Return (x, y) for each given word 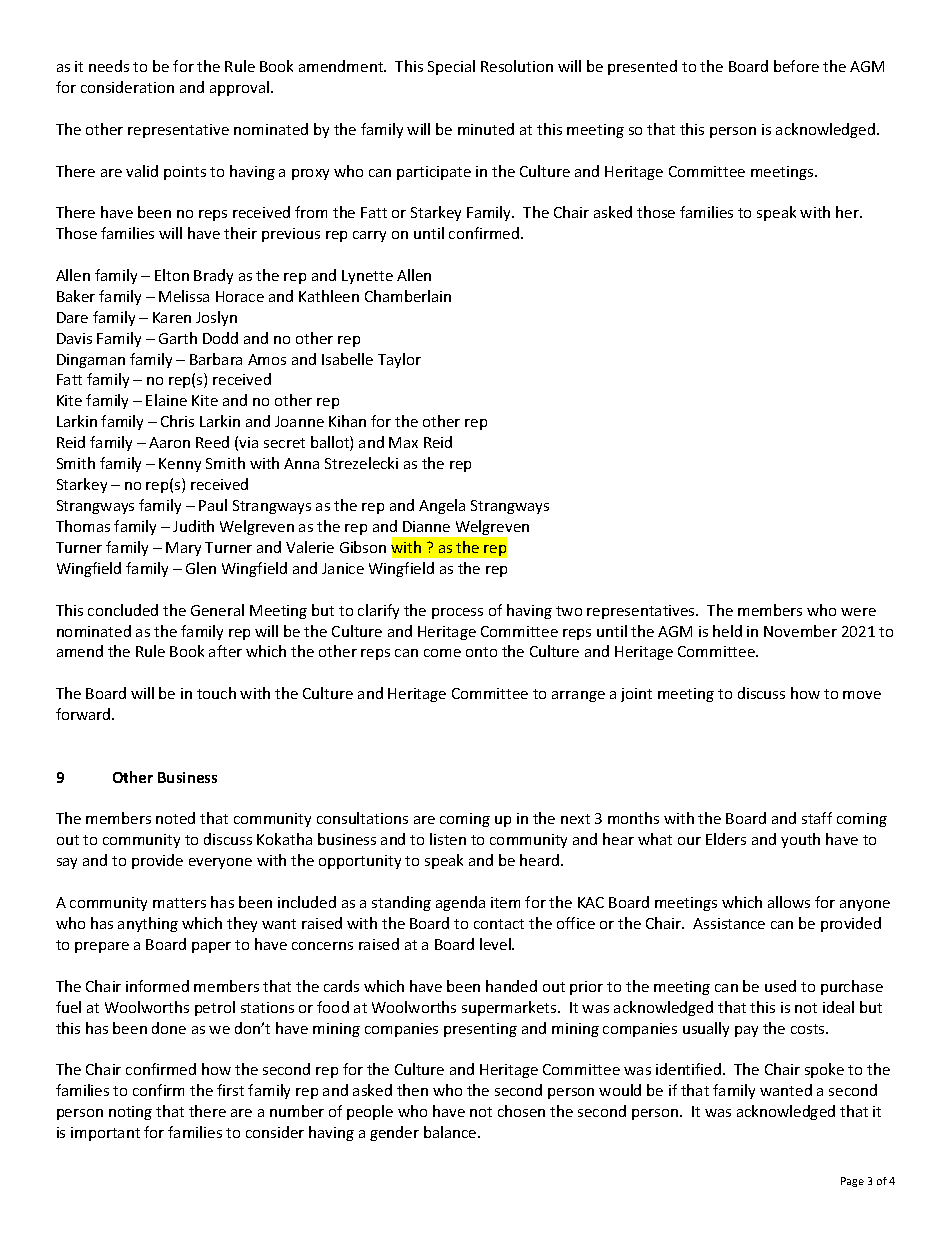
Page (852, 1182)
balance (451, 1132)
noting (130, 1113)
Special (451, 67)
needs (109, 66)
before (796, 66)
